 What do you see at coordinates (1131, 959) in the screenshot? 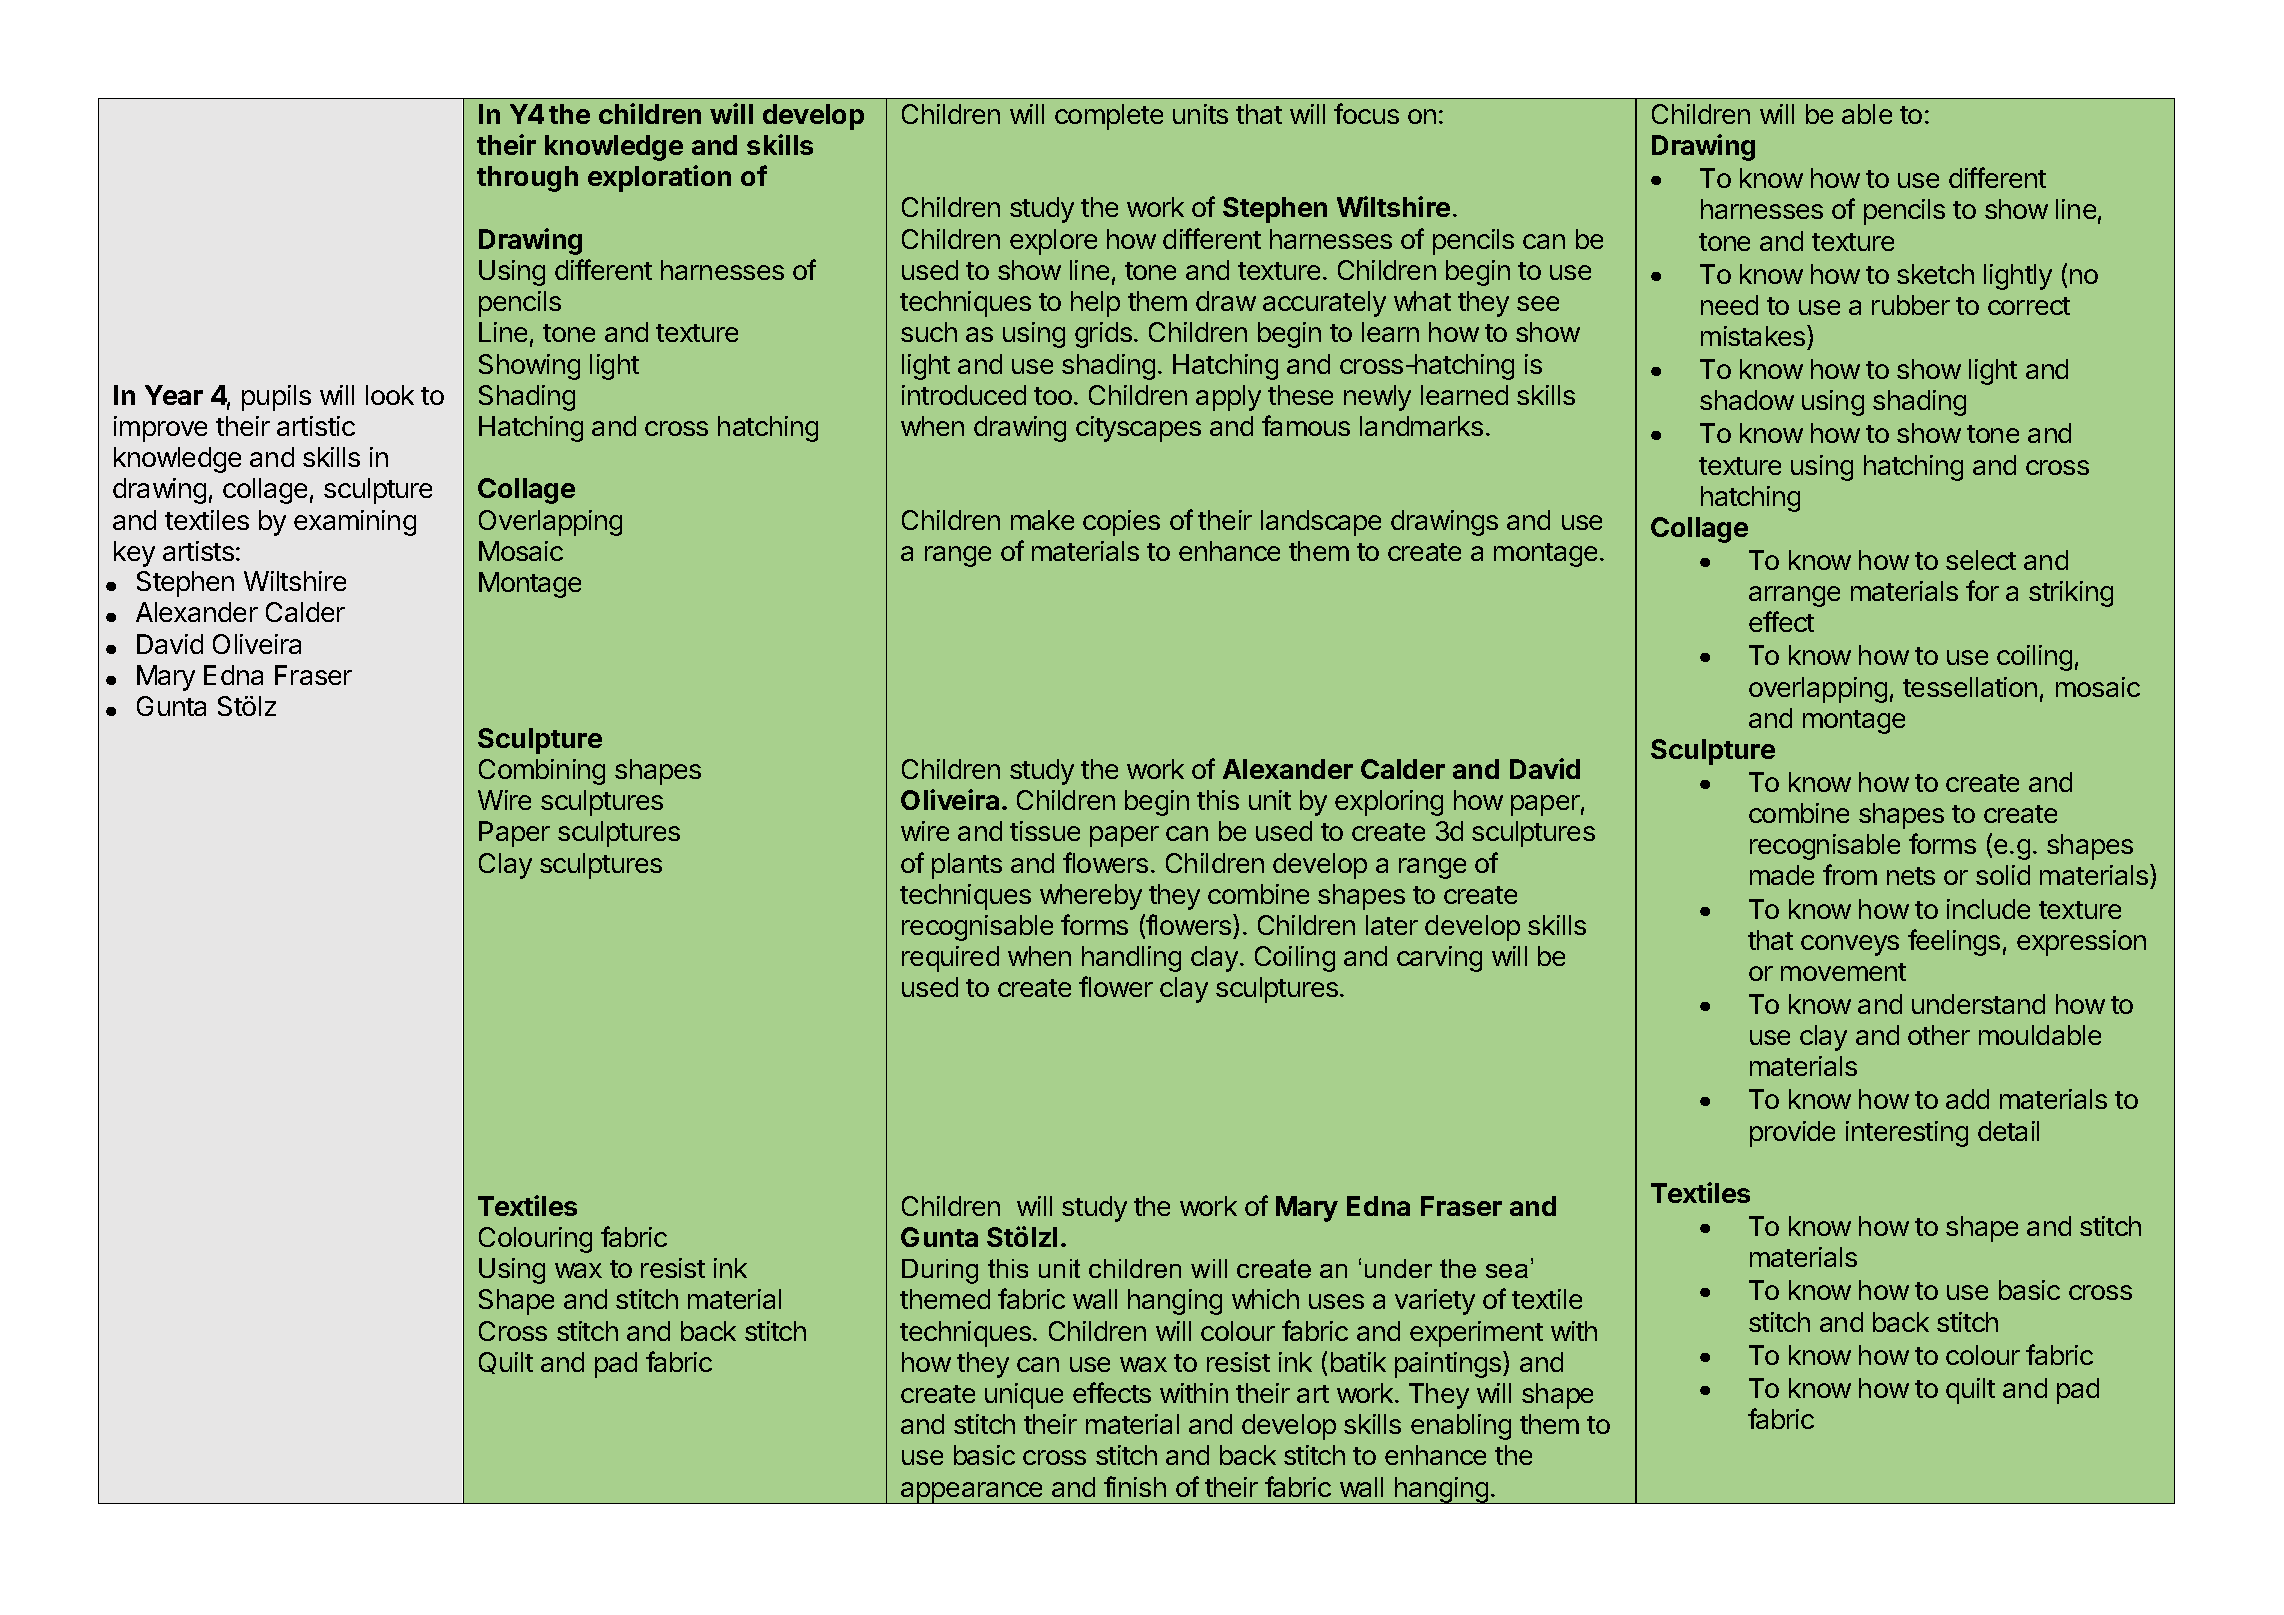
I see `handling` at bounding box center [1131, 959].
